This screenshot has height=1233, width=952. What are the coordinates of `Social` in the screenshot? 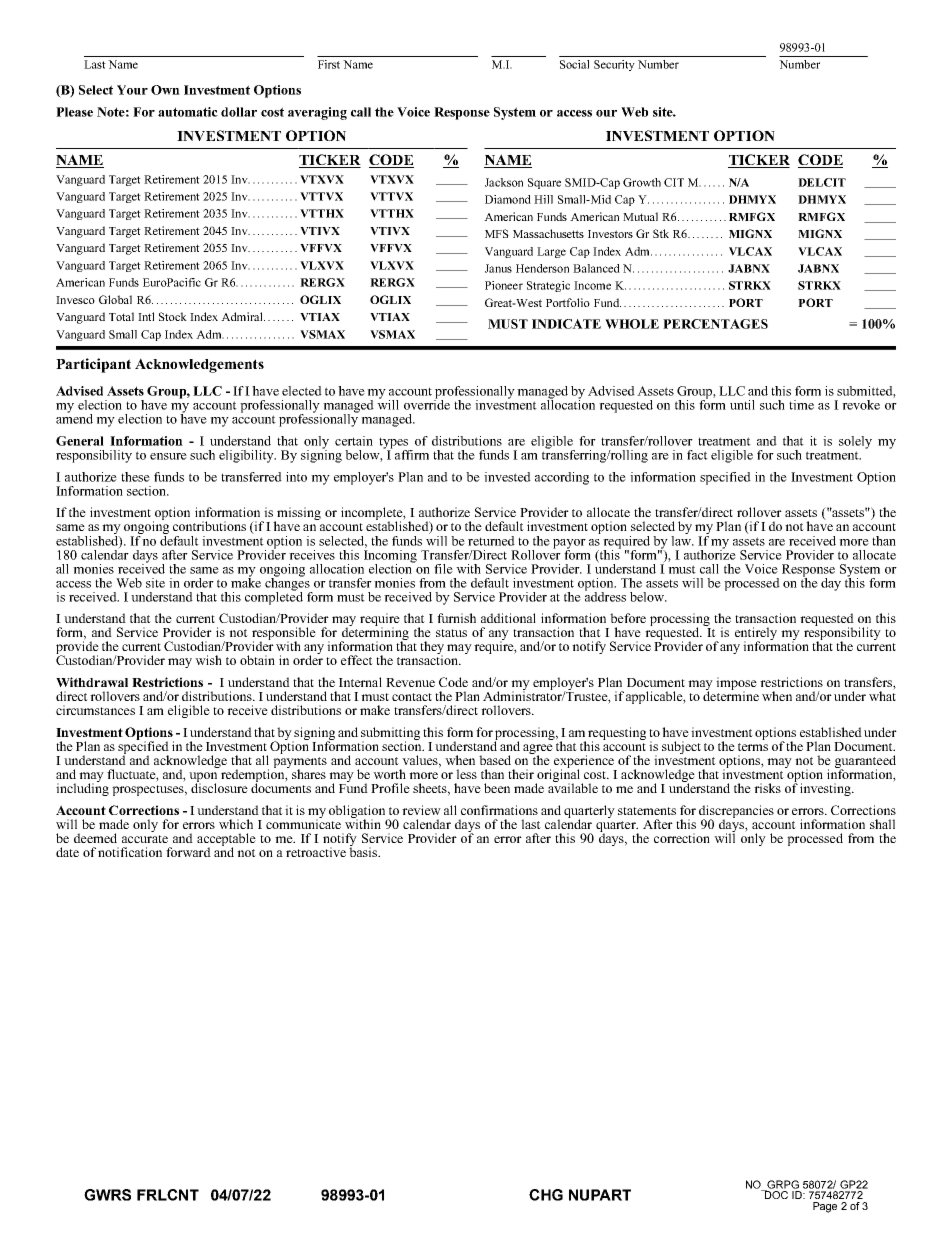 It's located at (574, 64).
